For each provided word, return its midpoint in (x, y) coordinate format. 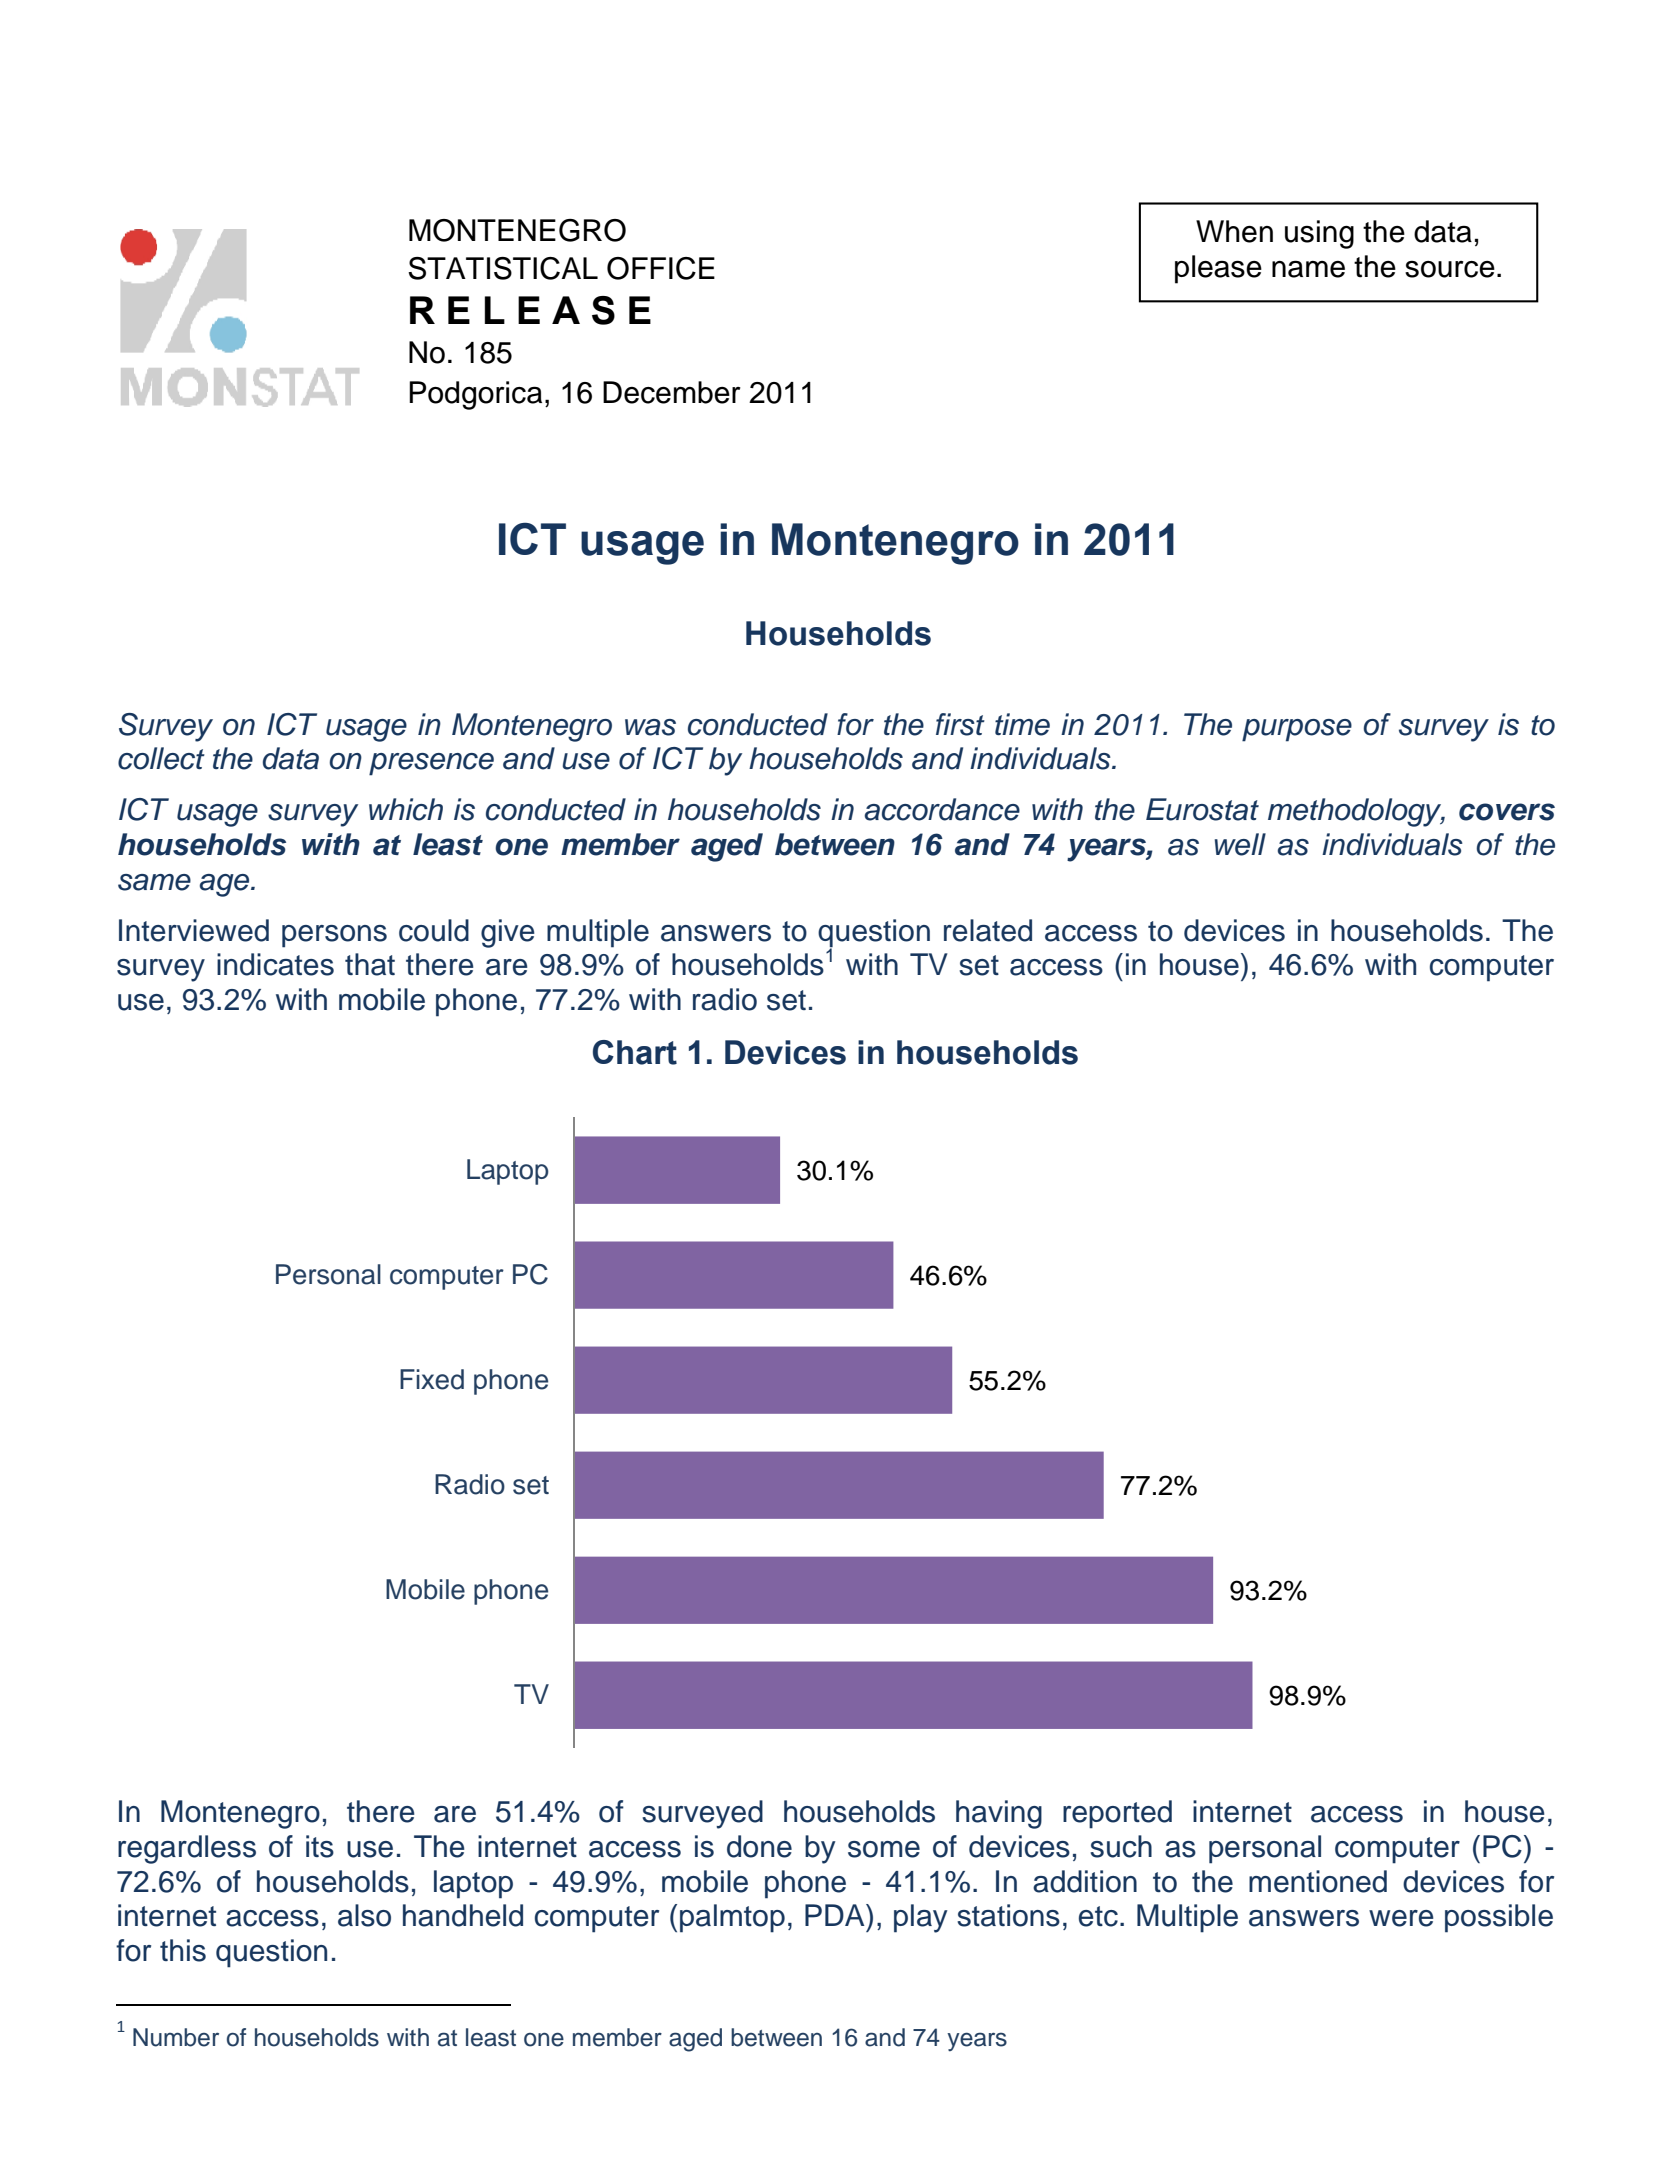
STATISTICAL (503, 268)
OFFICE (661, 268)
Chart (635, 1052)
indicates (275, 964)
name (1308, 269)
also (364, 1915)
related (988, 930)
